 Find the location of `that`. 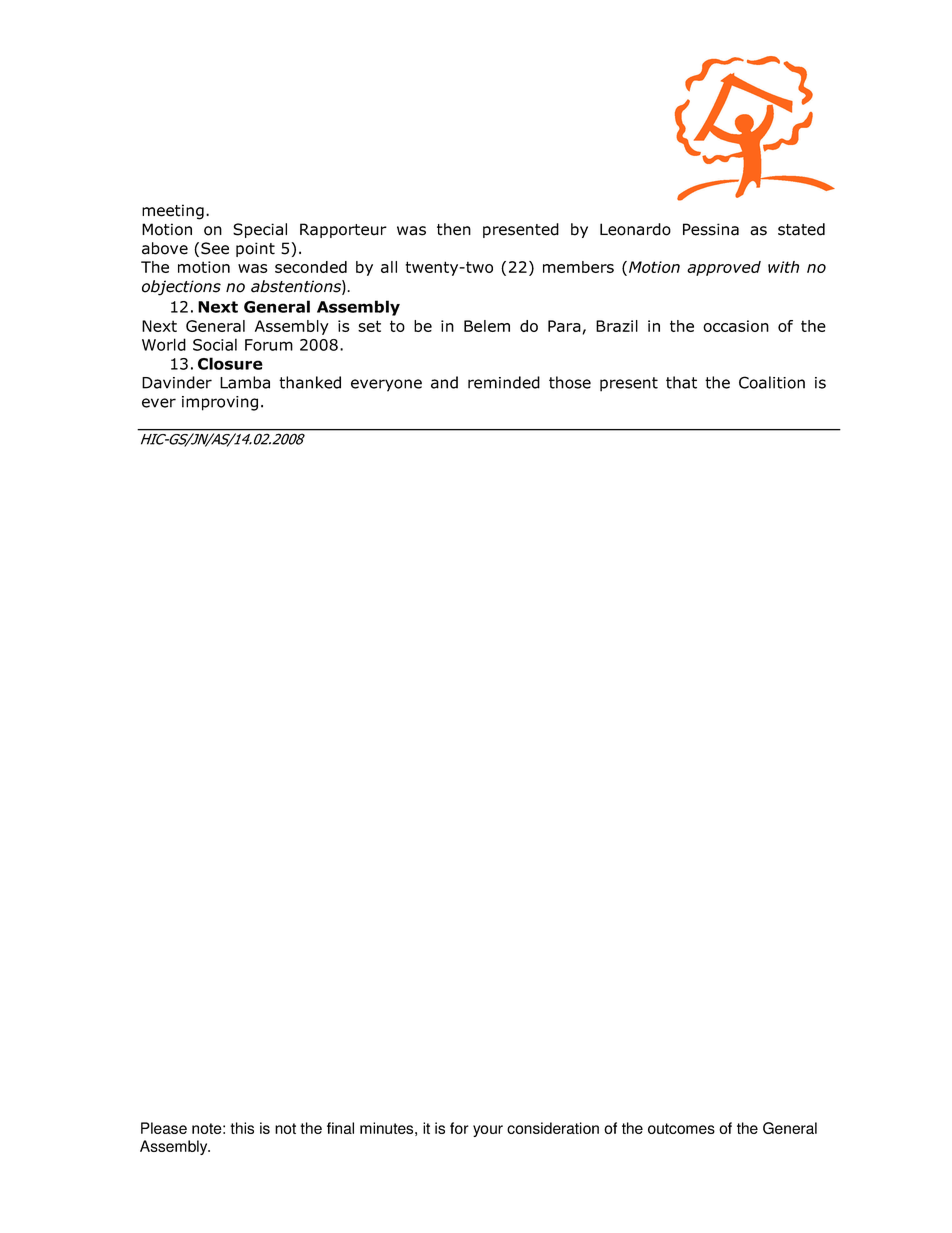

that is located at coordinates (681, 382).
